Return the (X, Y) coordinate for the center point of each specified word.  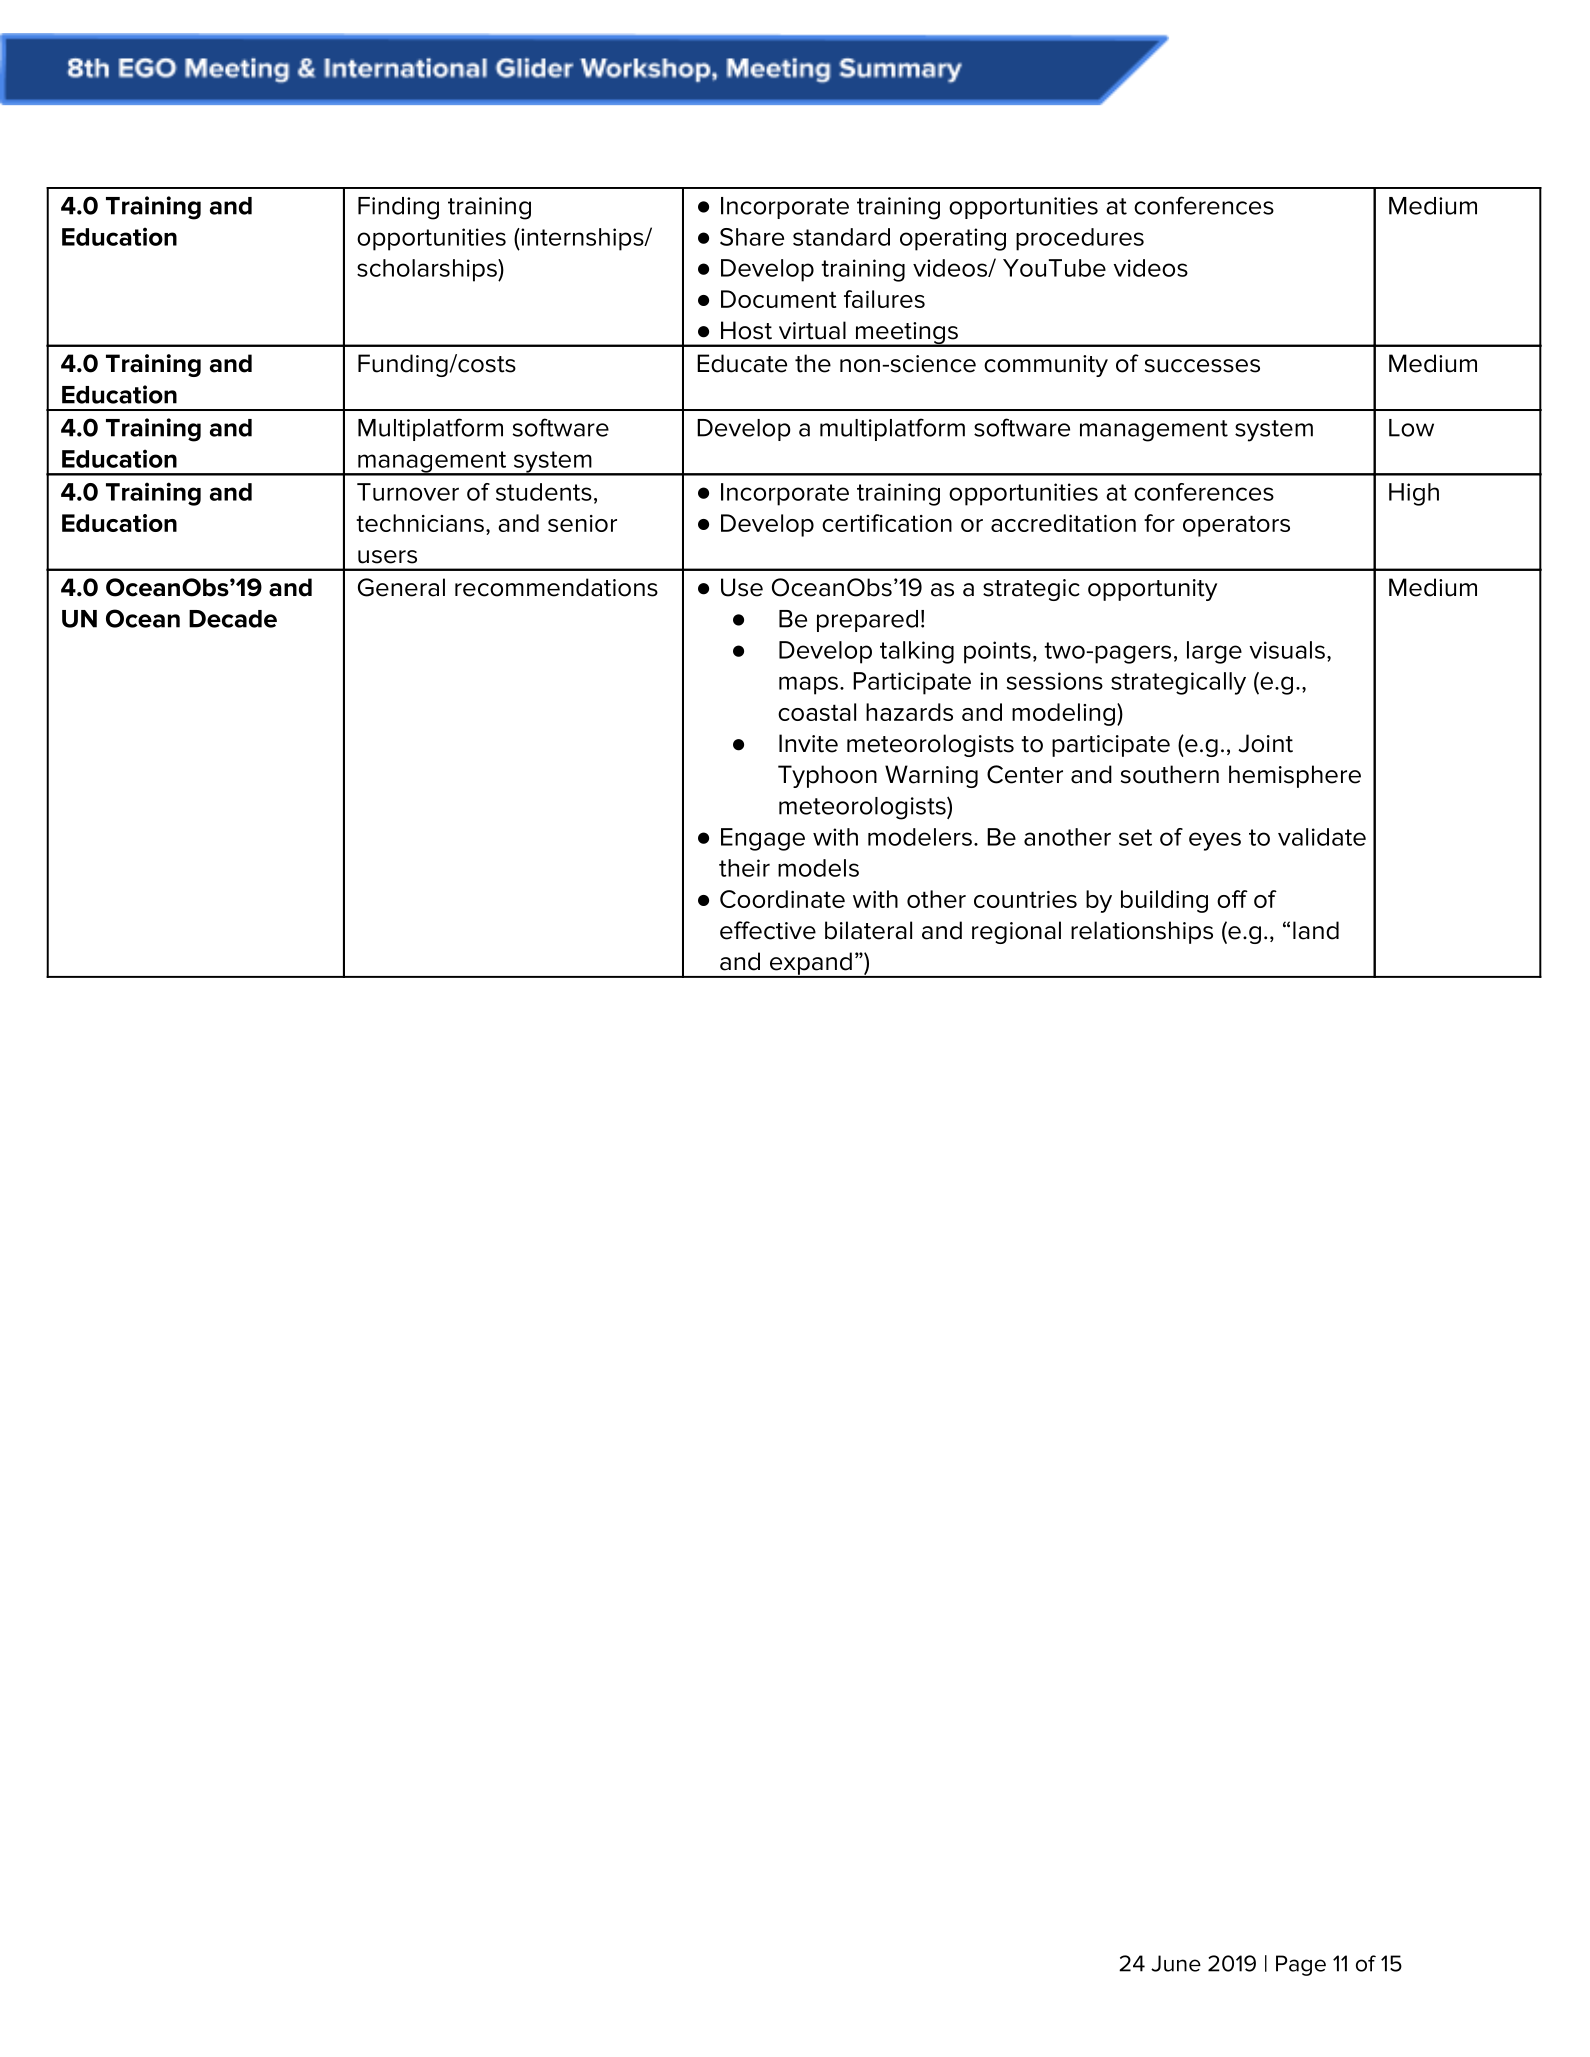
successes (1202, 366)
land (1316, 930)
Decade (233, 619)
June (1176, 1963)
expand (810, 964)
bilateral (868, 930)
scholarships (428, 270)
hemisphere (1295, 776)
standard (841, 237)
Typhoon (827, 776)
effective (768, 930)
